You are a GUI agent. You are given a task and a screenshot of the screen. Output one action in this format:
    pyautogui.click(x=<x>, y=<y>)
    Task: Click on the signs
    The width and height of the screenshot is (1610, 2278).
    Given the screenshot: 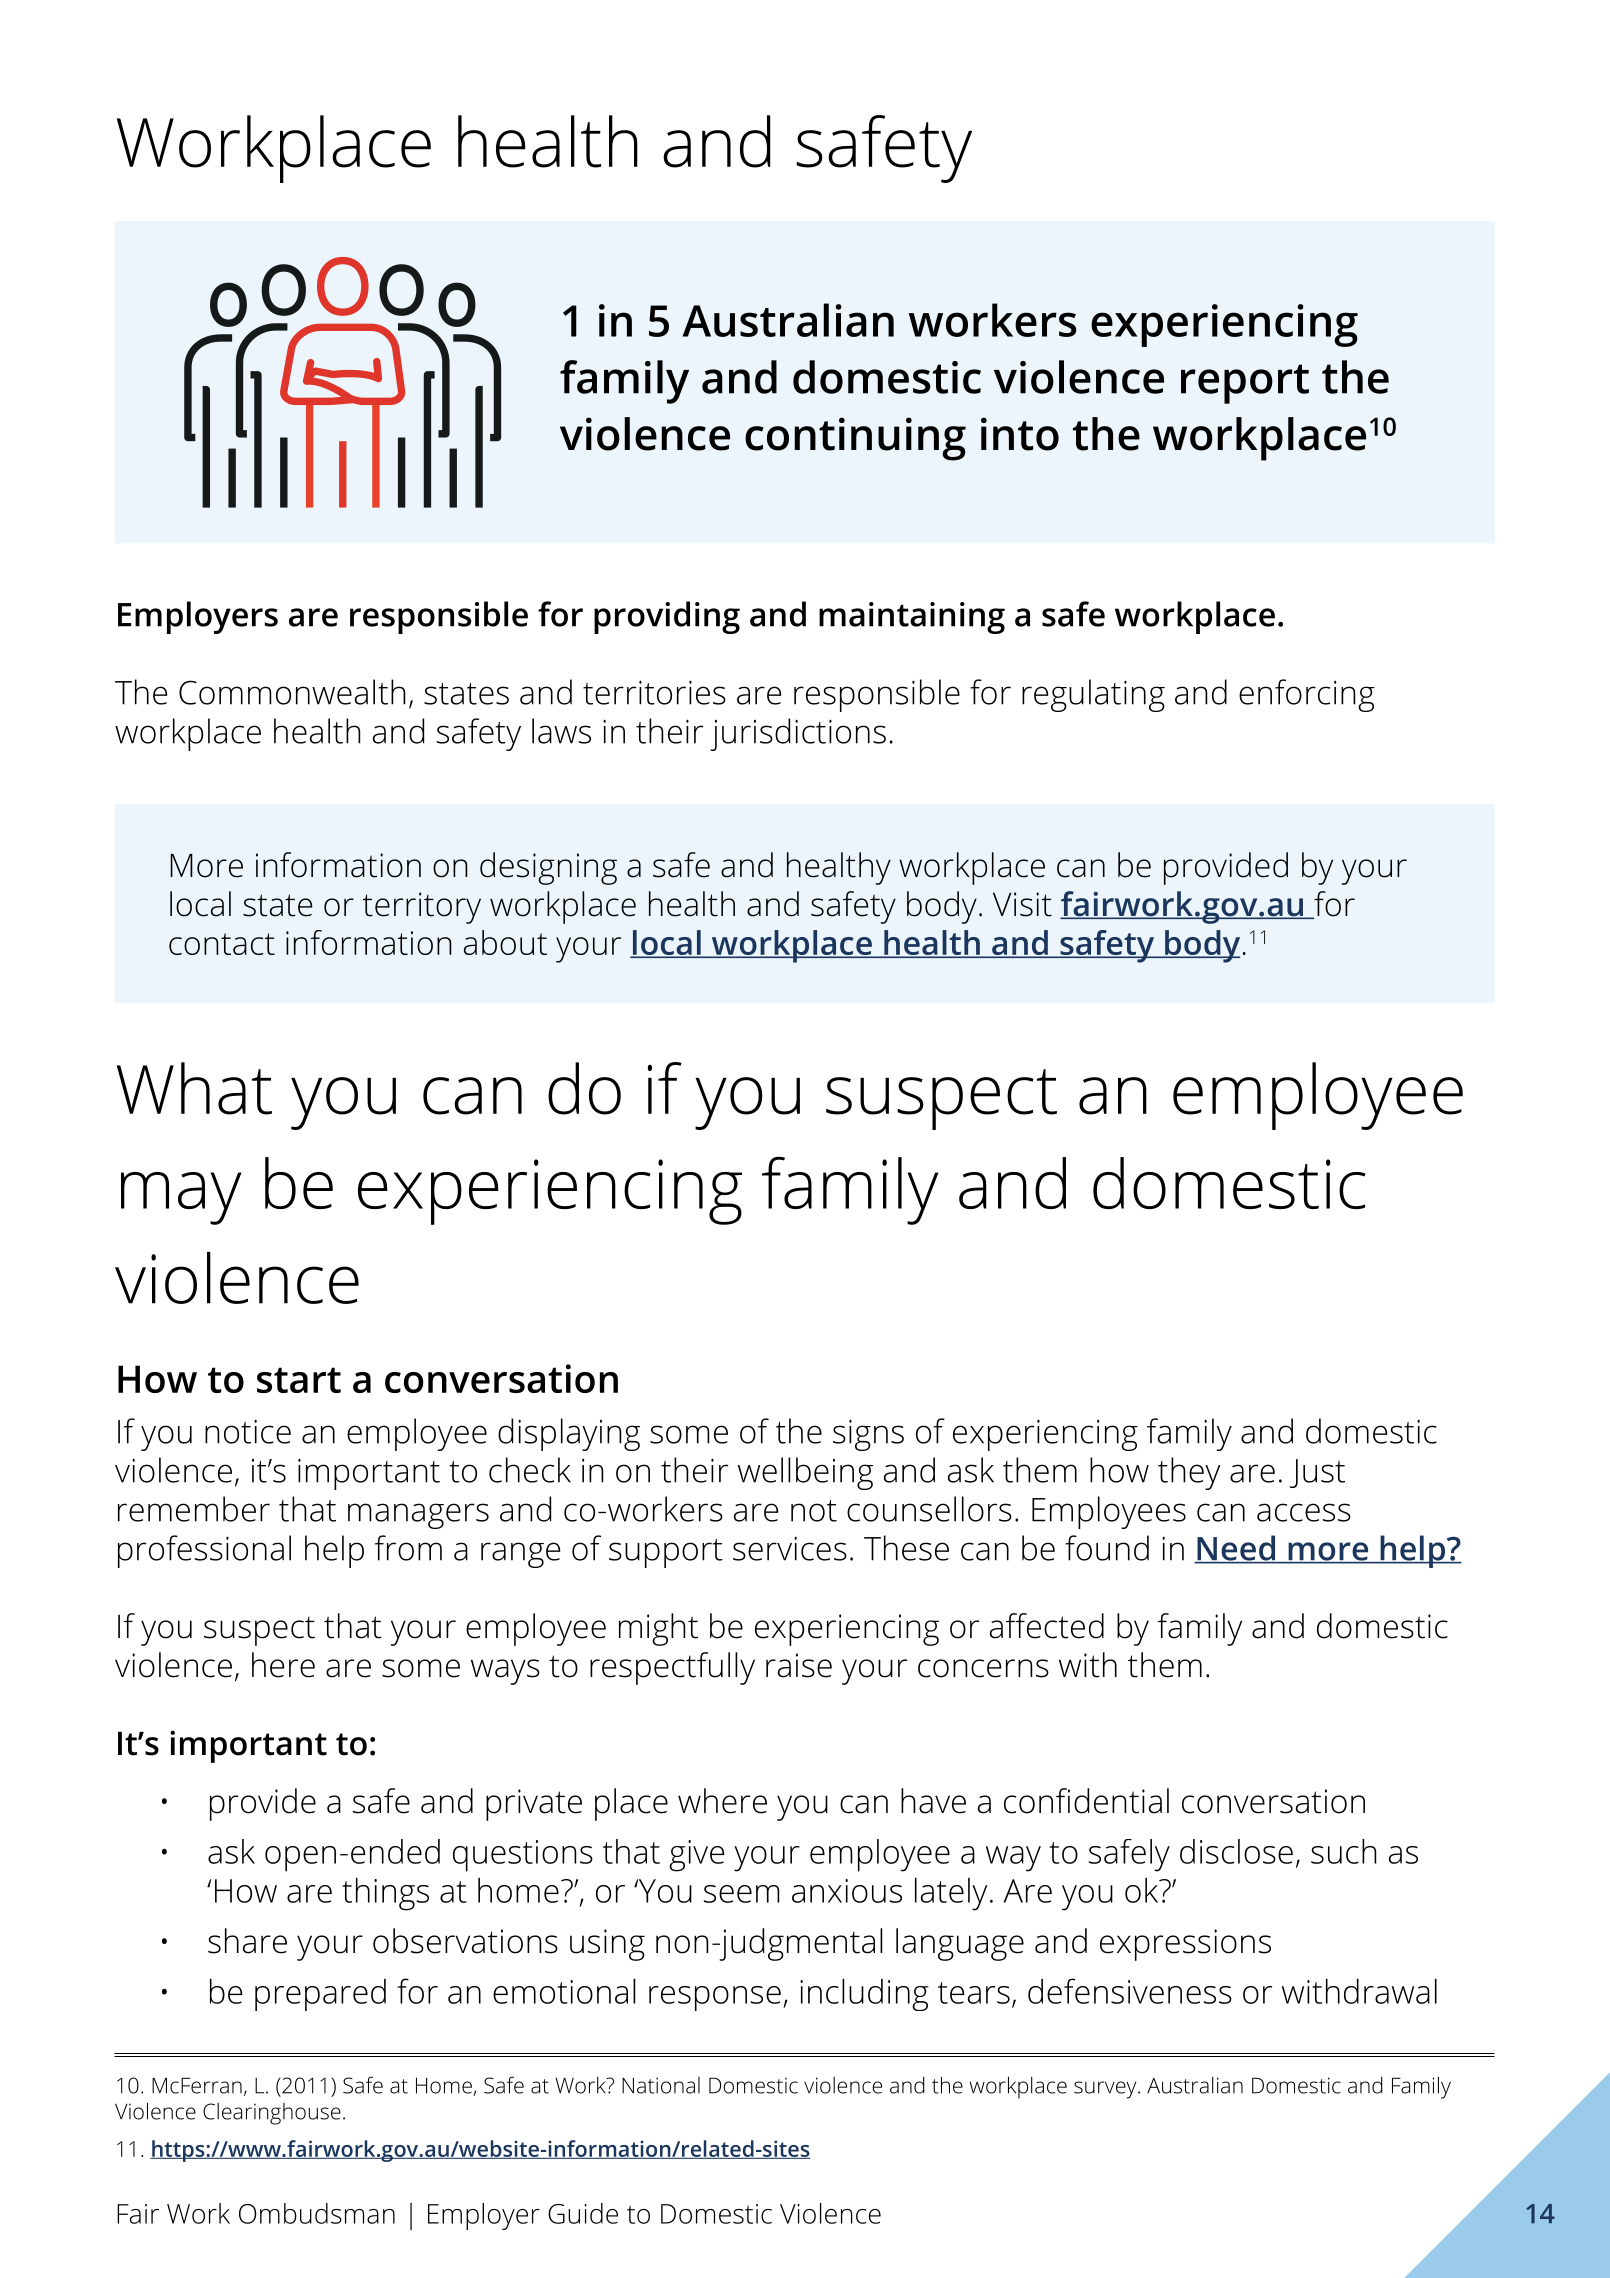 What is the action you would take?
    pyautogui.click(x=868, y=1435)
